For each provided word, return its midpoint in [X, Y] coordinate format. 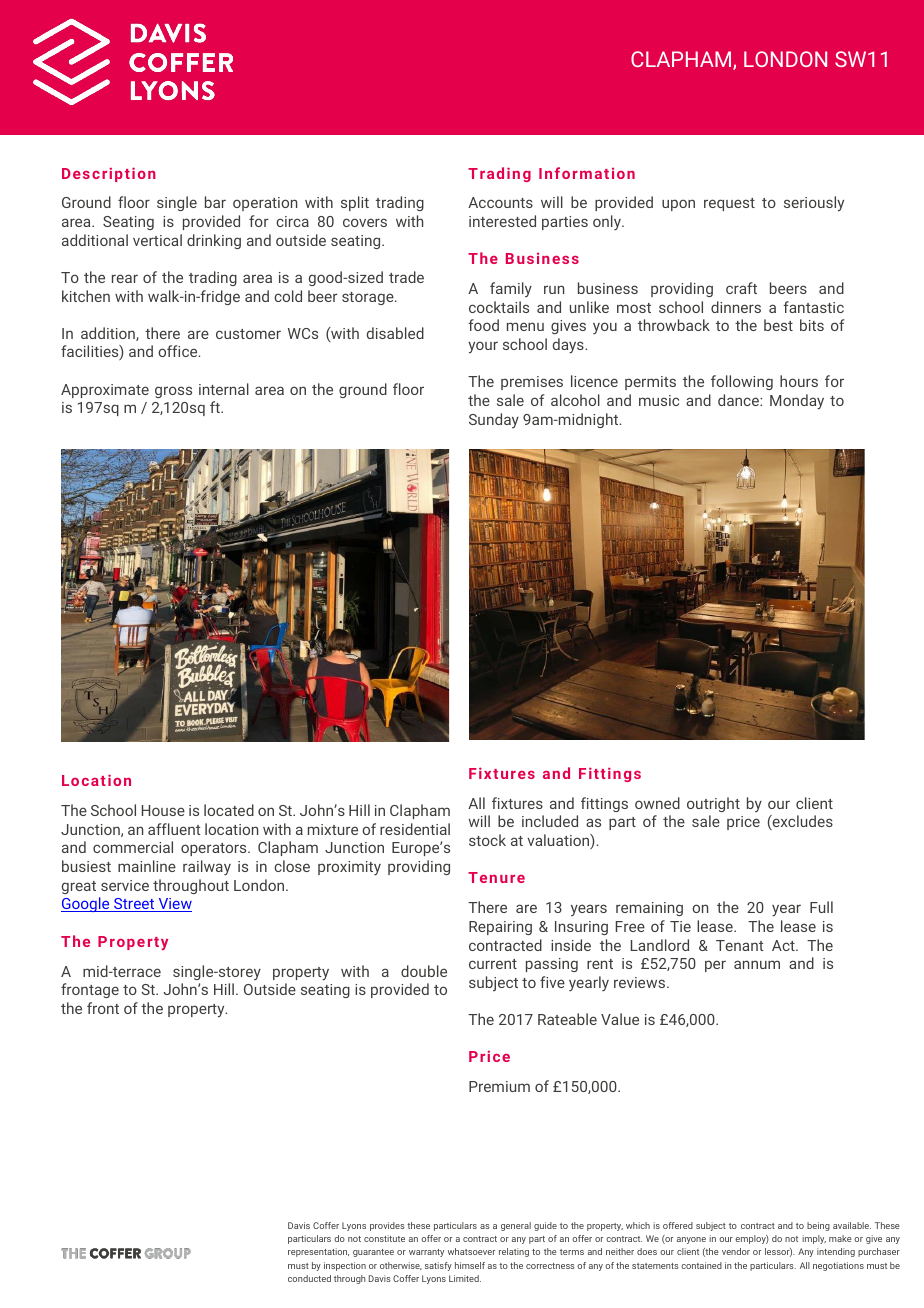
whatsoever [471, 1251]
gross [173, 392]
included [550, 821]
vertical [157, 240]
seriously [814, 204]
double [424, 971]
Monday [797, 402]
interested [502, 221]
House [163, 810]
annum [757, 964]
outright [713, 804]
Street [134, 905]
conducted [309, 1278]
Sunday [494, 420]
